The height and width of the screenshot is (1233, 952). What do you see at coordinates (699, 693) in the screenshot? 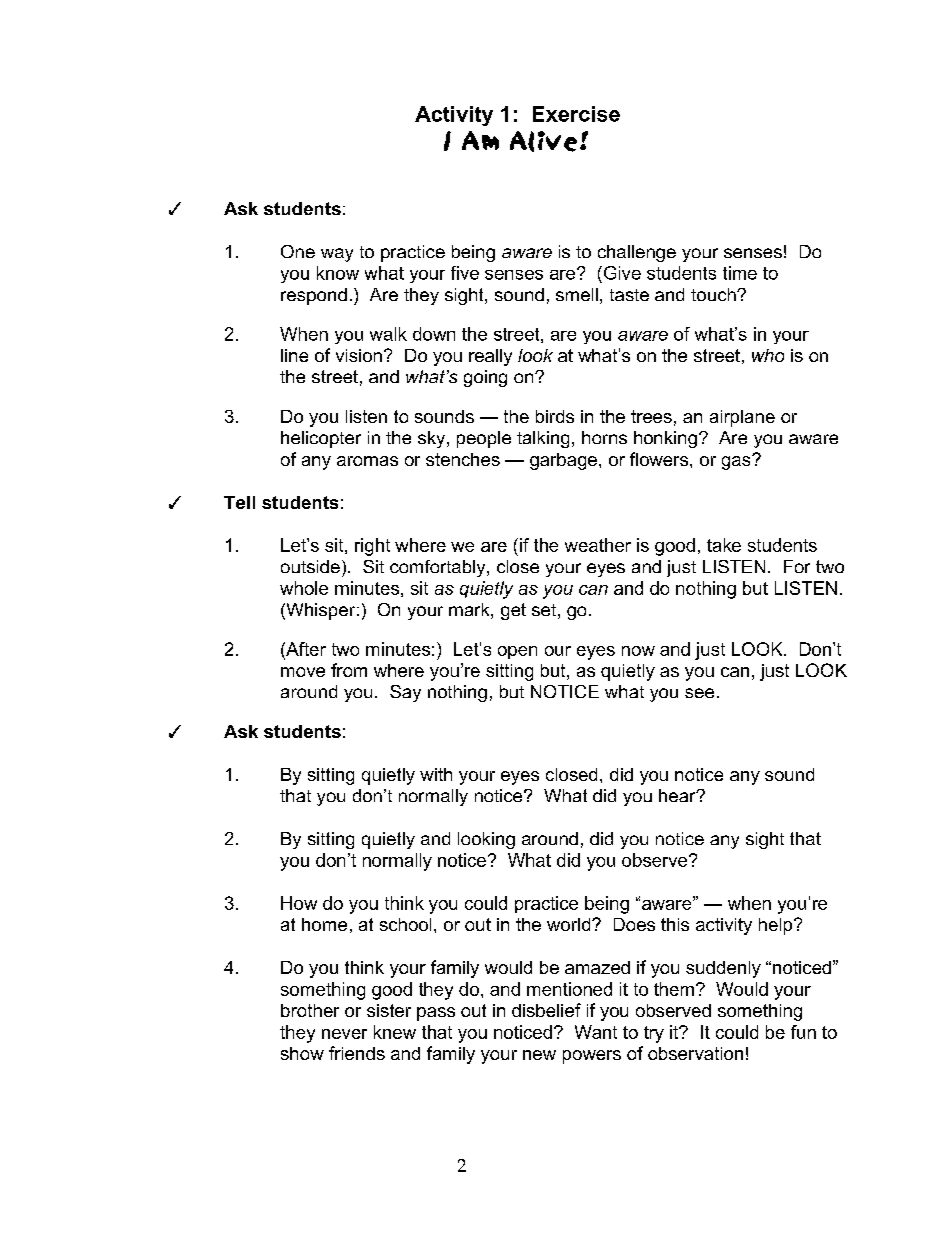
I see `see` at bounding box center [699, 693].
